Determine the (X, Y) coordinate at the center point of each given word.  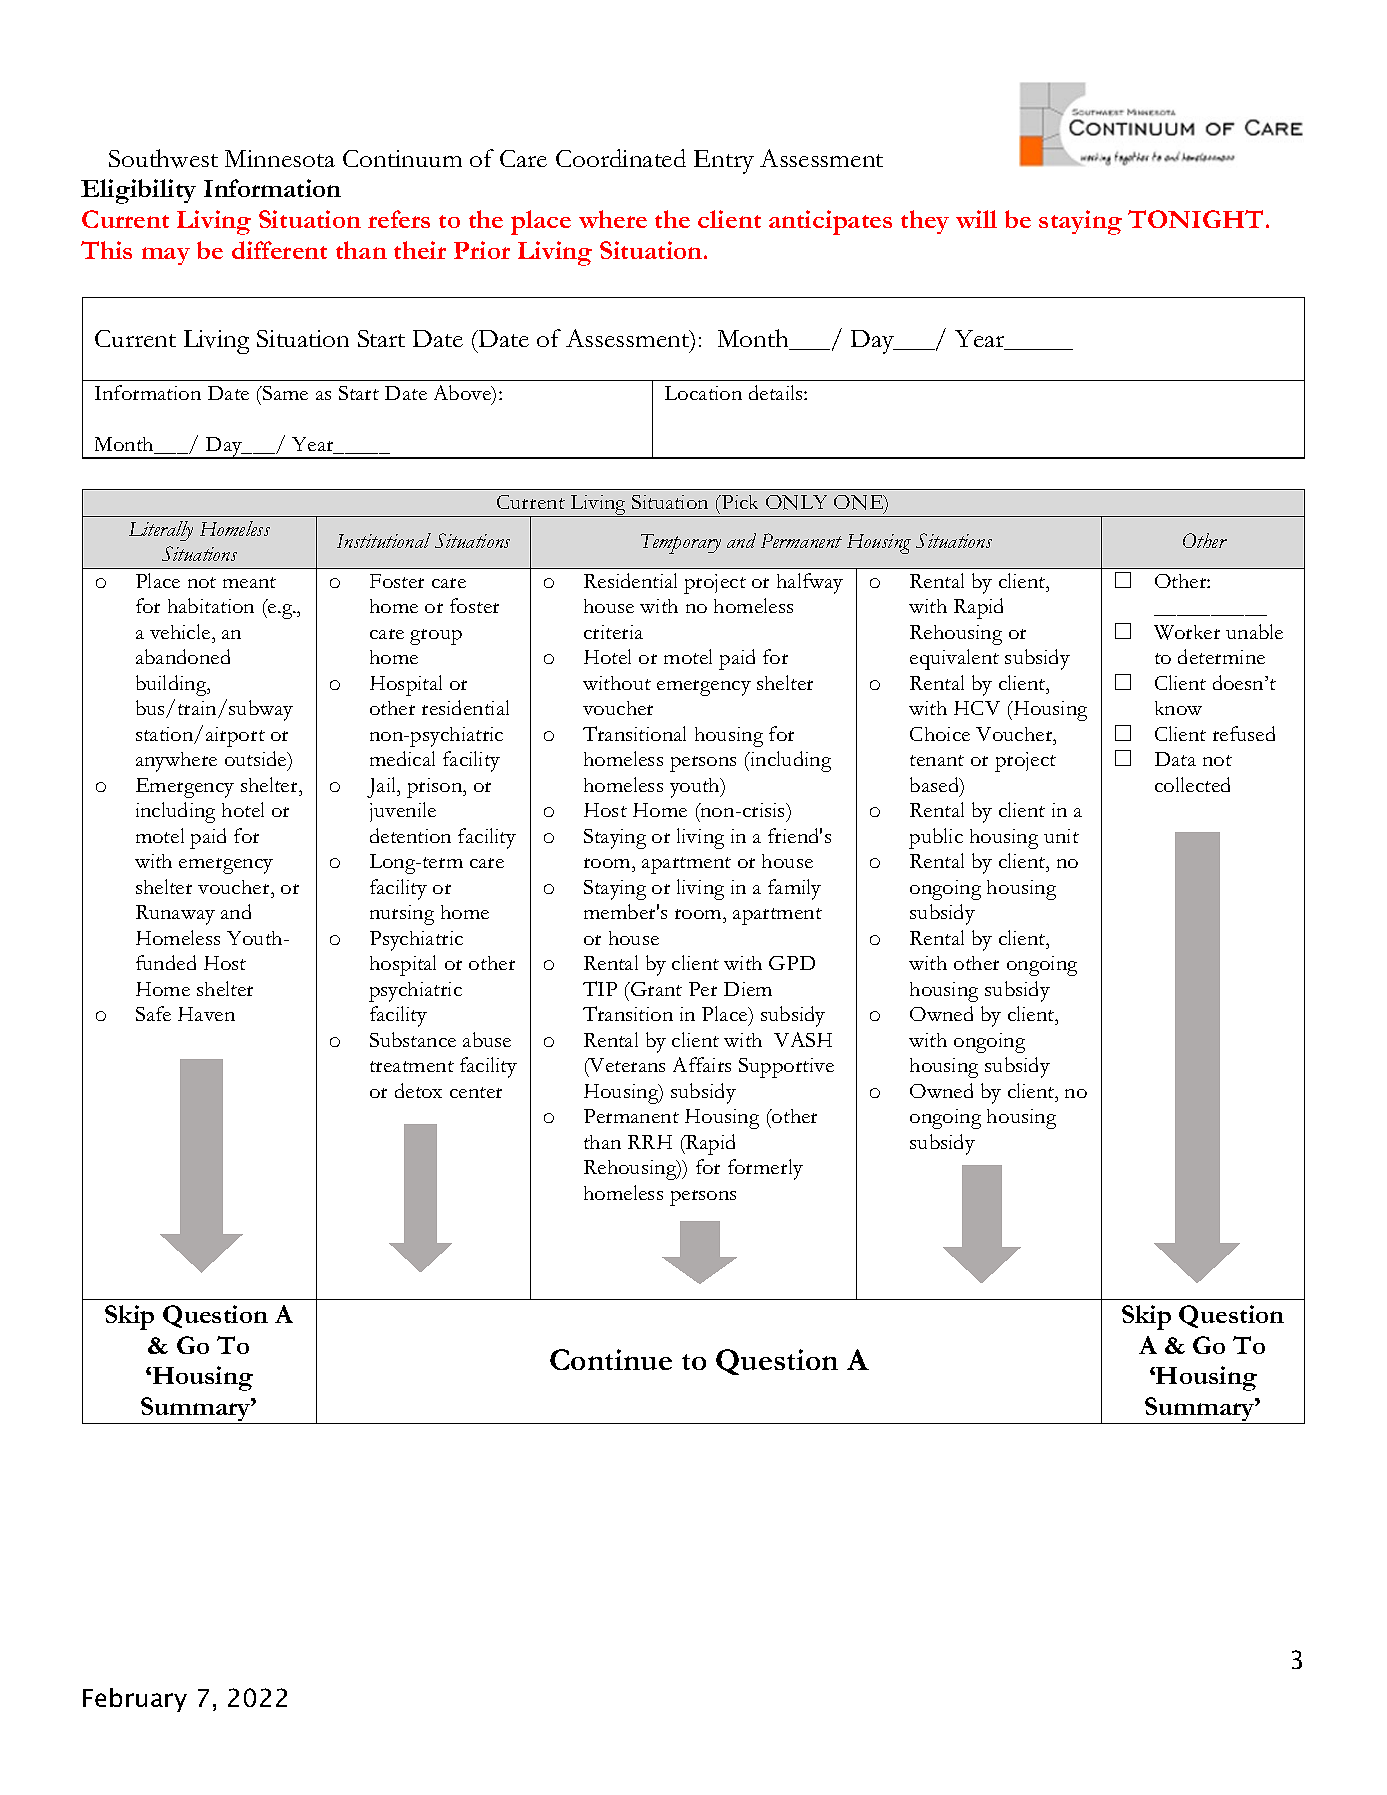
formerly (765, 1169)
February (135, 1700)
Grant (655, 989)
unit (1061, 836)
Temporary (681, 544)
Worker (1187, 632)
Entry (724, 162)
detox (418, 1090)
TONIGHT (1195, 219)
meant (249, 582)
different (279, 250)
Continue (611, 1359)
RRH (650, 1142)
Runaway (175, 915)
